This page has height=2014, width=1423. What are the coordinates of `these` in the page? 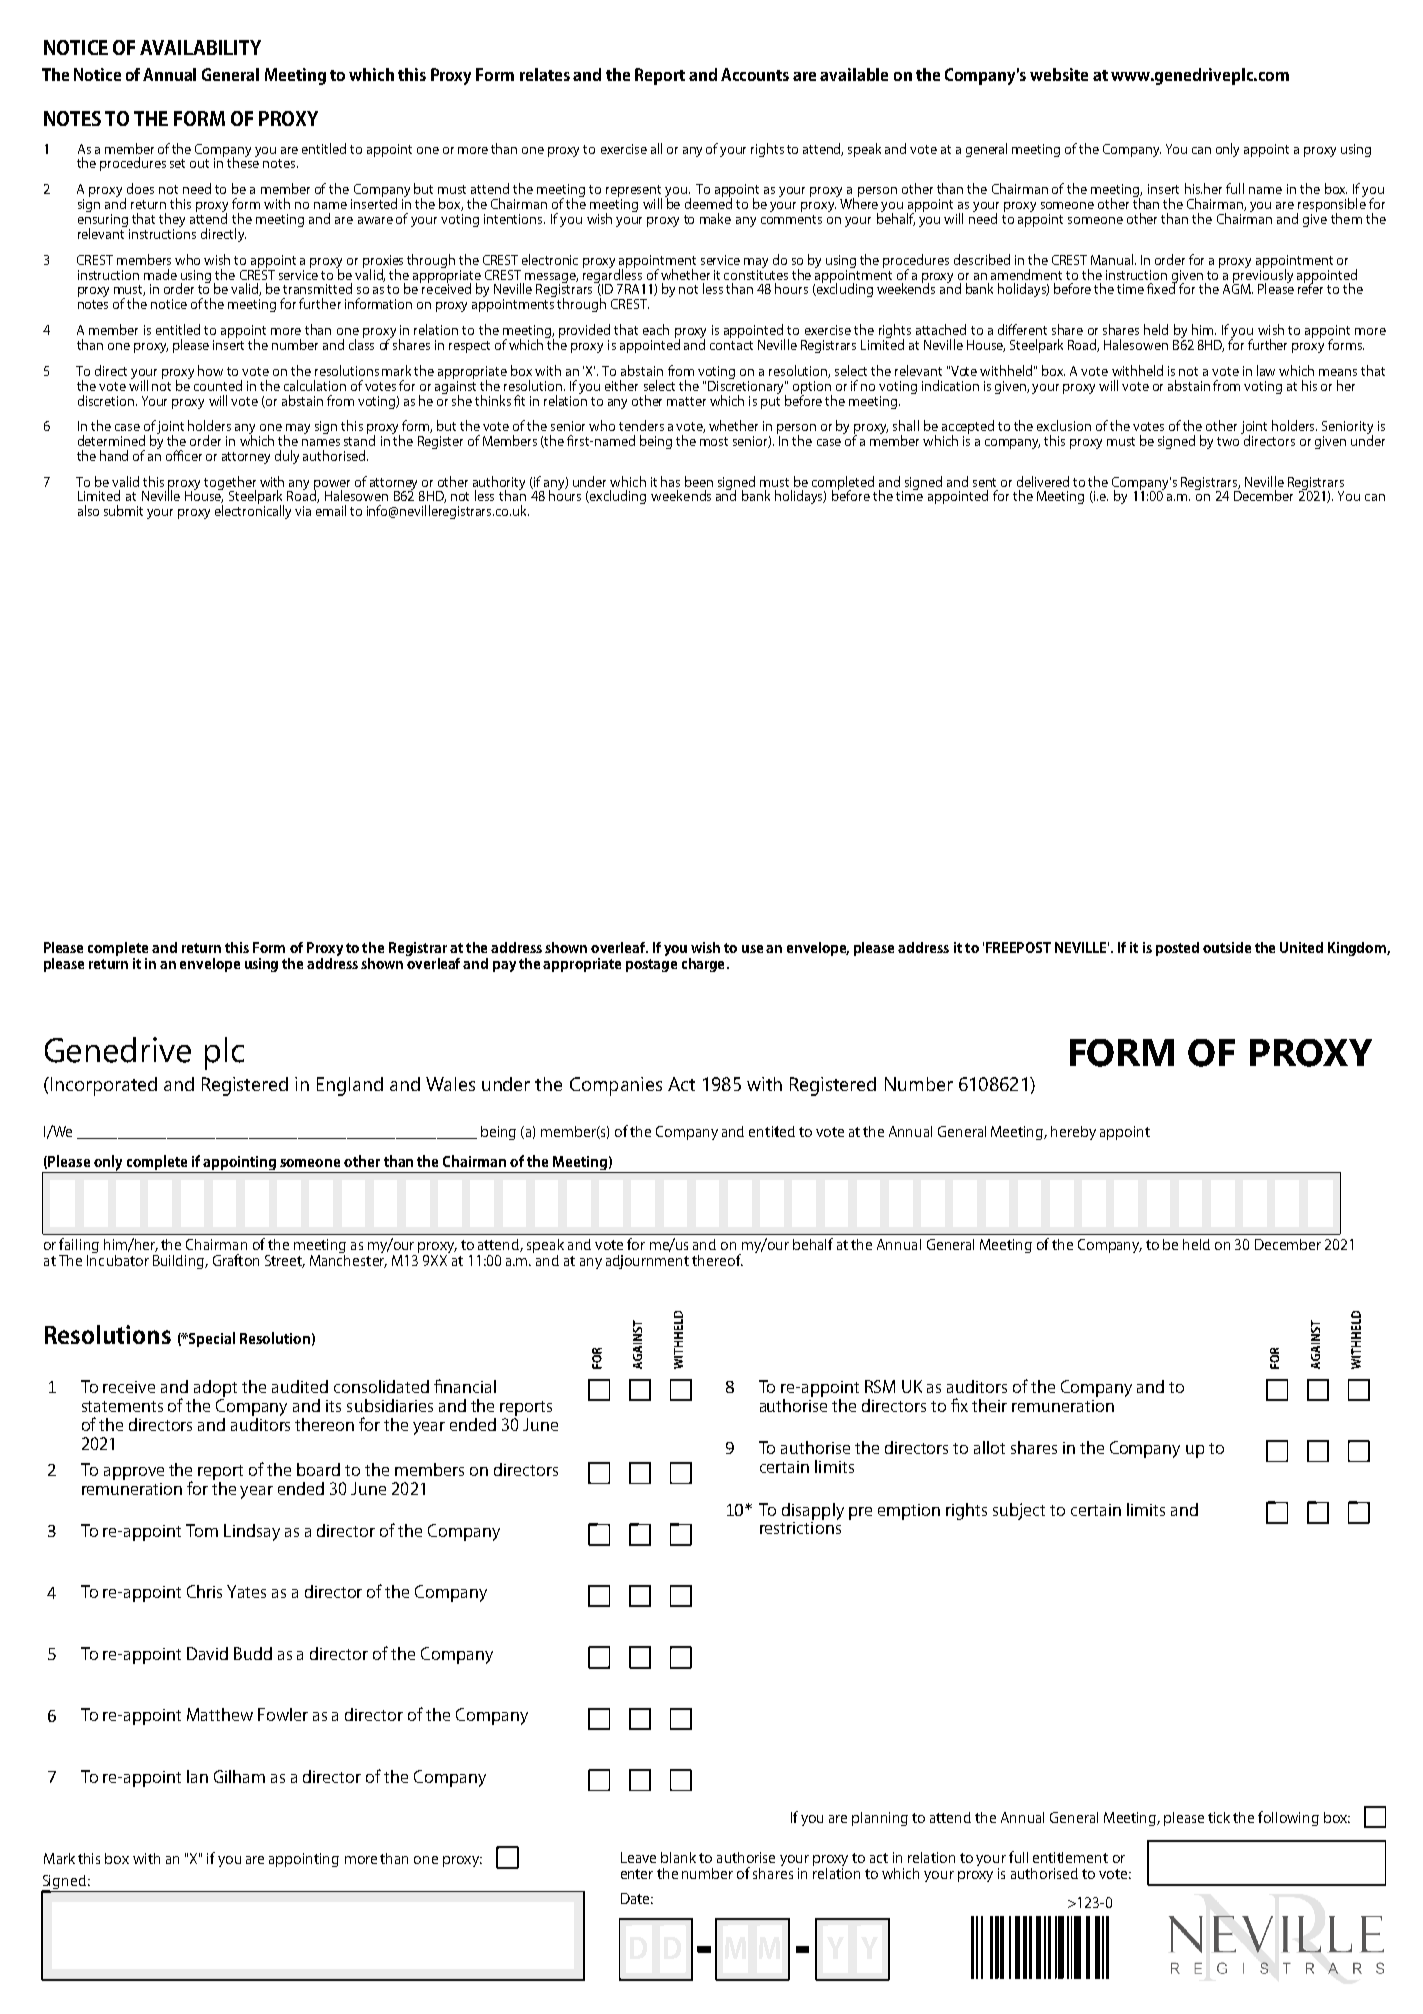 It's located at (243, 161).
